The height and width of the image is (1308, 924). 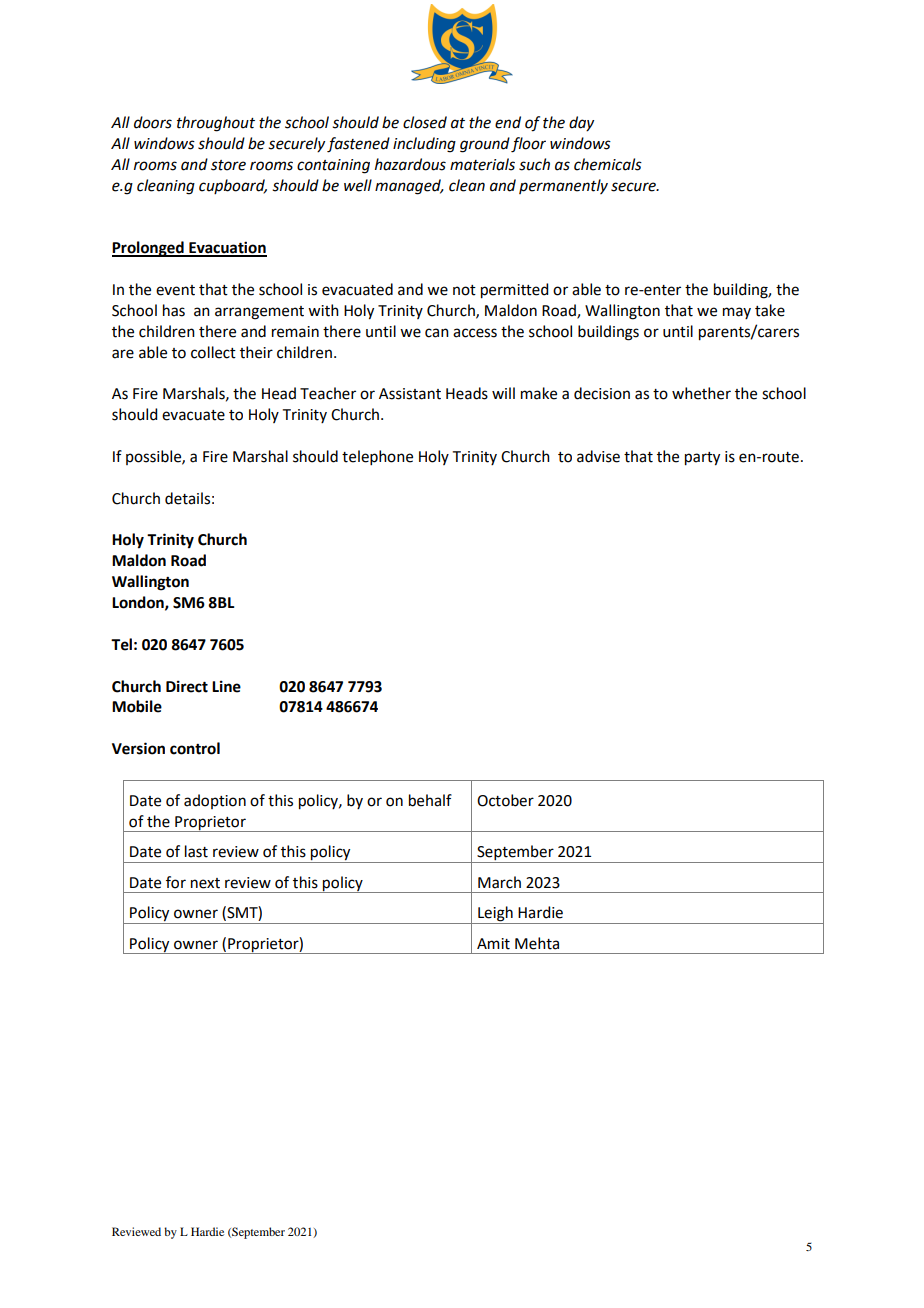 I want to click on chemicals, so click(x=608, y=164).
